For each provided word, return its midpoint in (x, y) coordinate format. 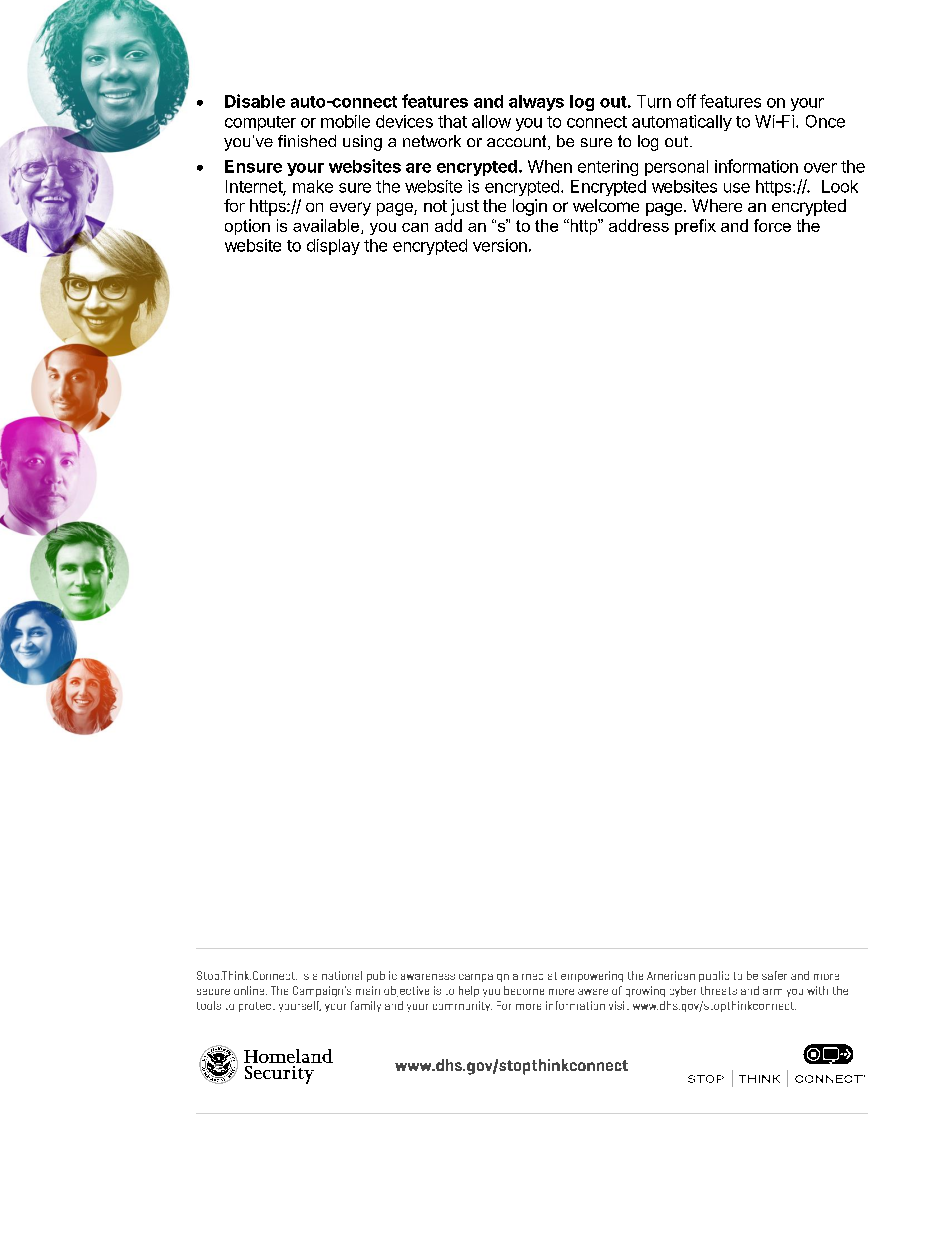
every (350, 209)
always (536, 103)
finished (307, 141)
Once (825, 121)
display (333, 247)
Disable (255, 101)
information (756, 166)
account (518, 142)
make (313, 186)
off (686, 101)
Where (717, 205)
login (530, 207)
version (500, 245)
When (550, 166)
